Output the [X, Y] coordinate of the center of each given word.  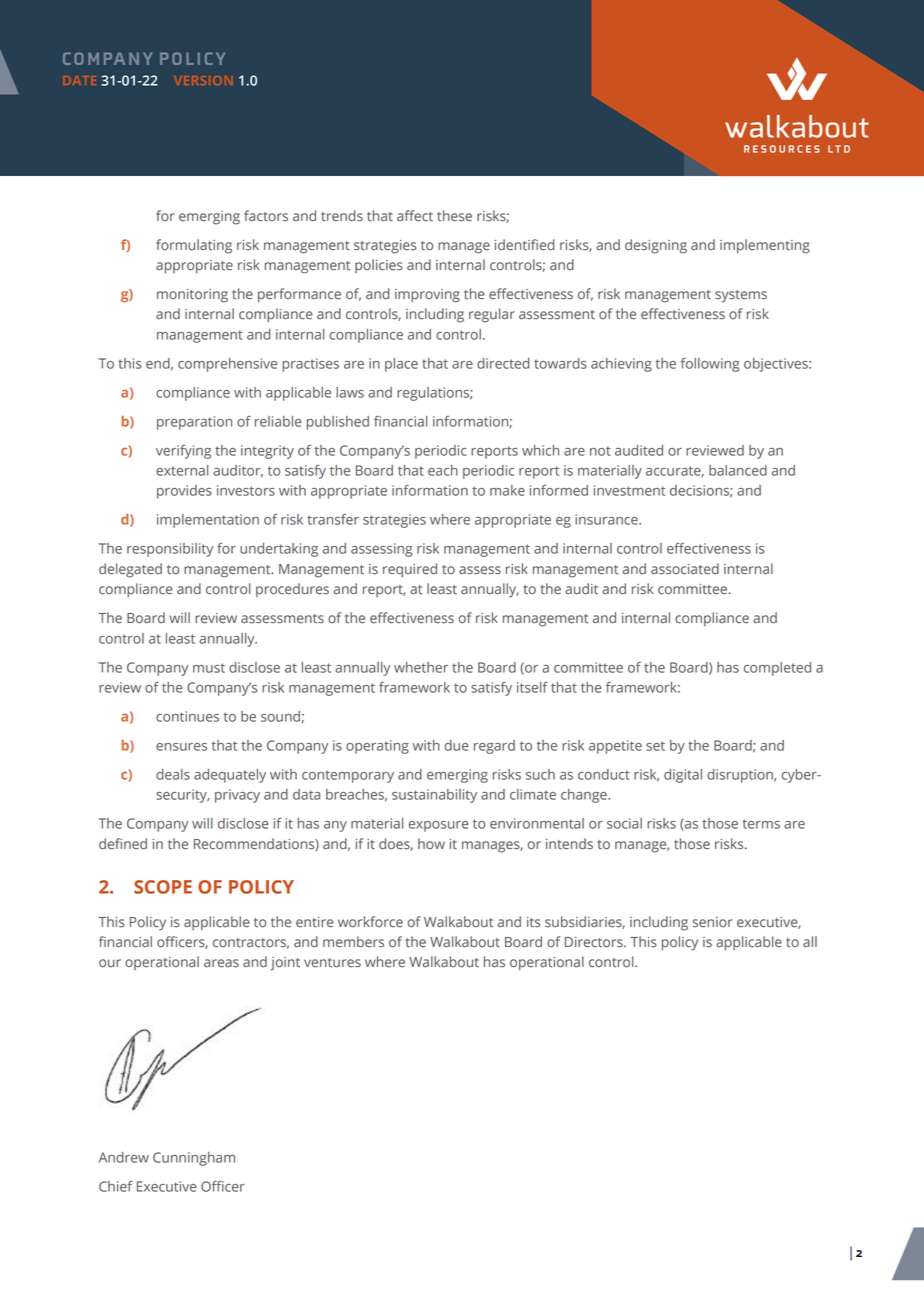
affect [415, 216]
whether [421, 667]
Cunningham [194, 1159]
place [401, 365]
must [209, 668]
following [710, 365]
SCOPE [163, 887]
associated [685, 569]
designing [656, 246]
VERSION [203, 80]
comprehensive [227, 365]
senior [712, 922]
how [431, 843]
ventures [332, 963]
